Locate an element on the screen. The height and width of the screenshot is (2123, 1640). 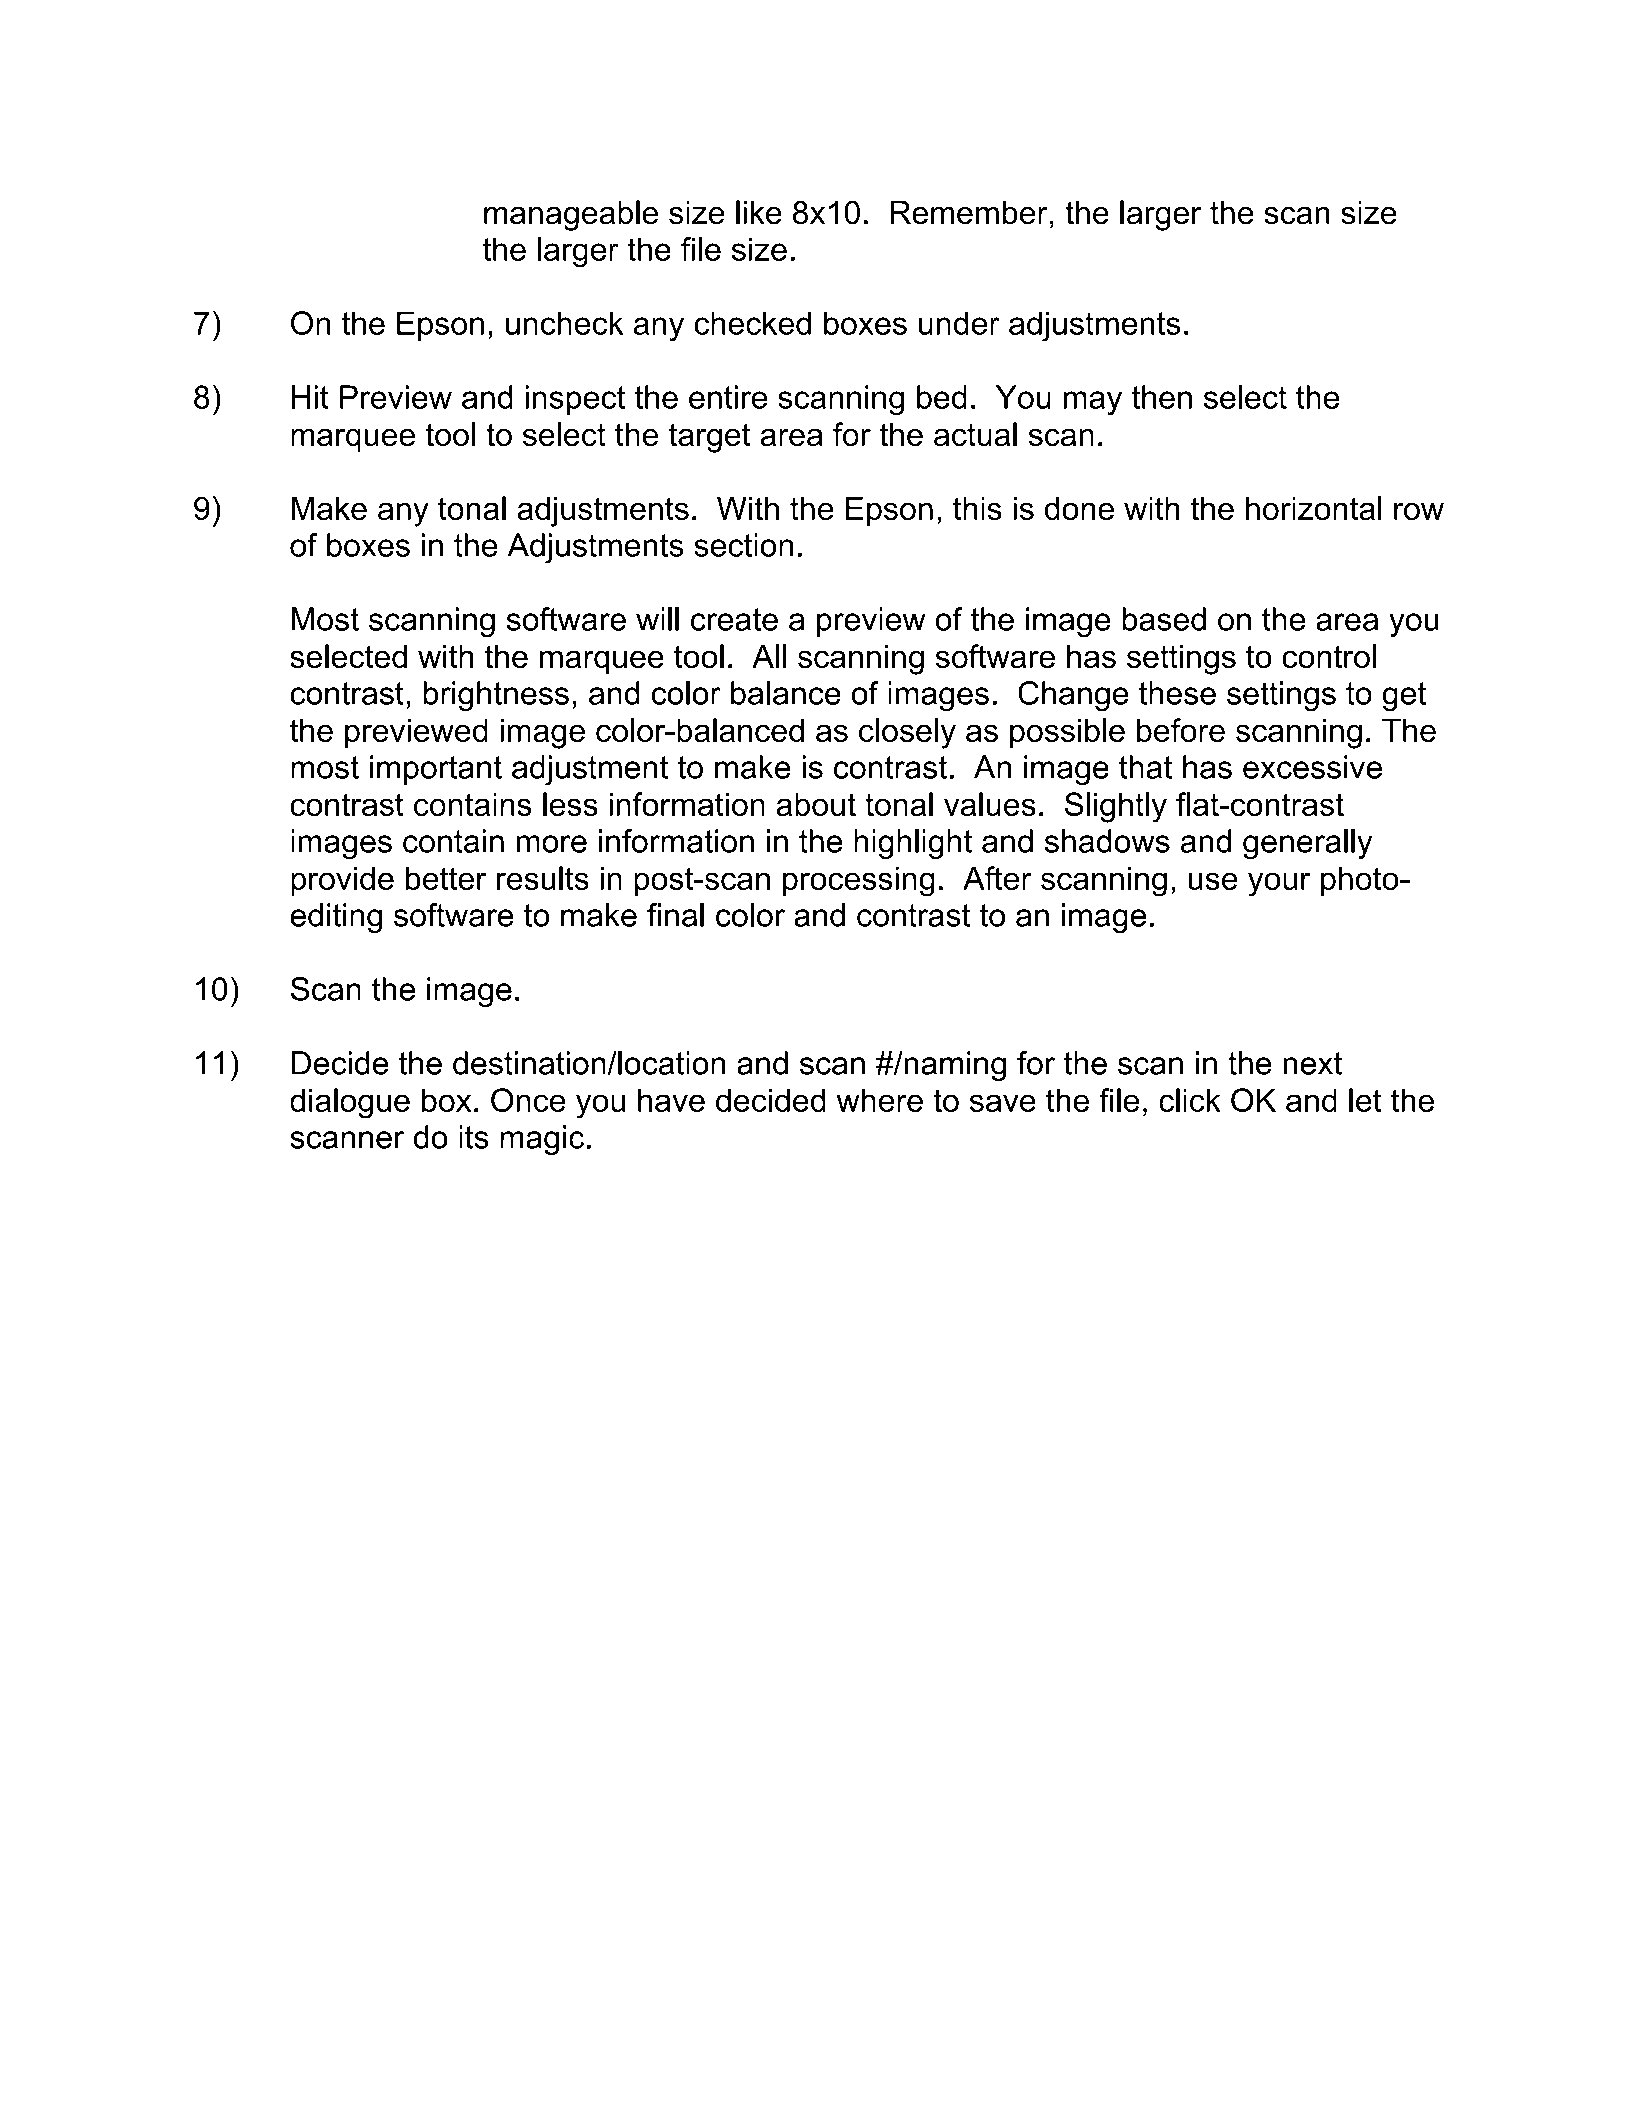
where is located at coordinates (879, 1100).
